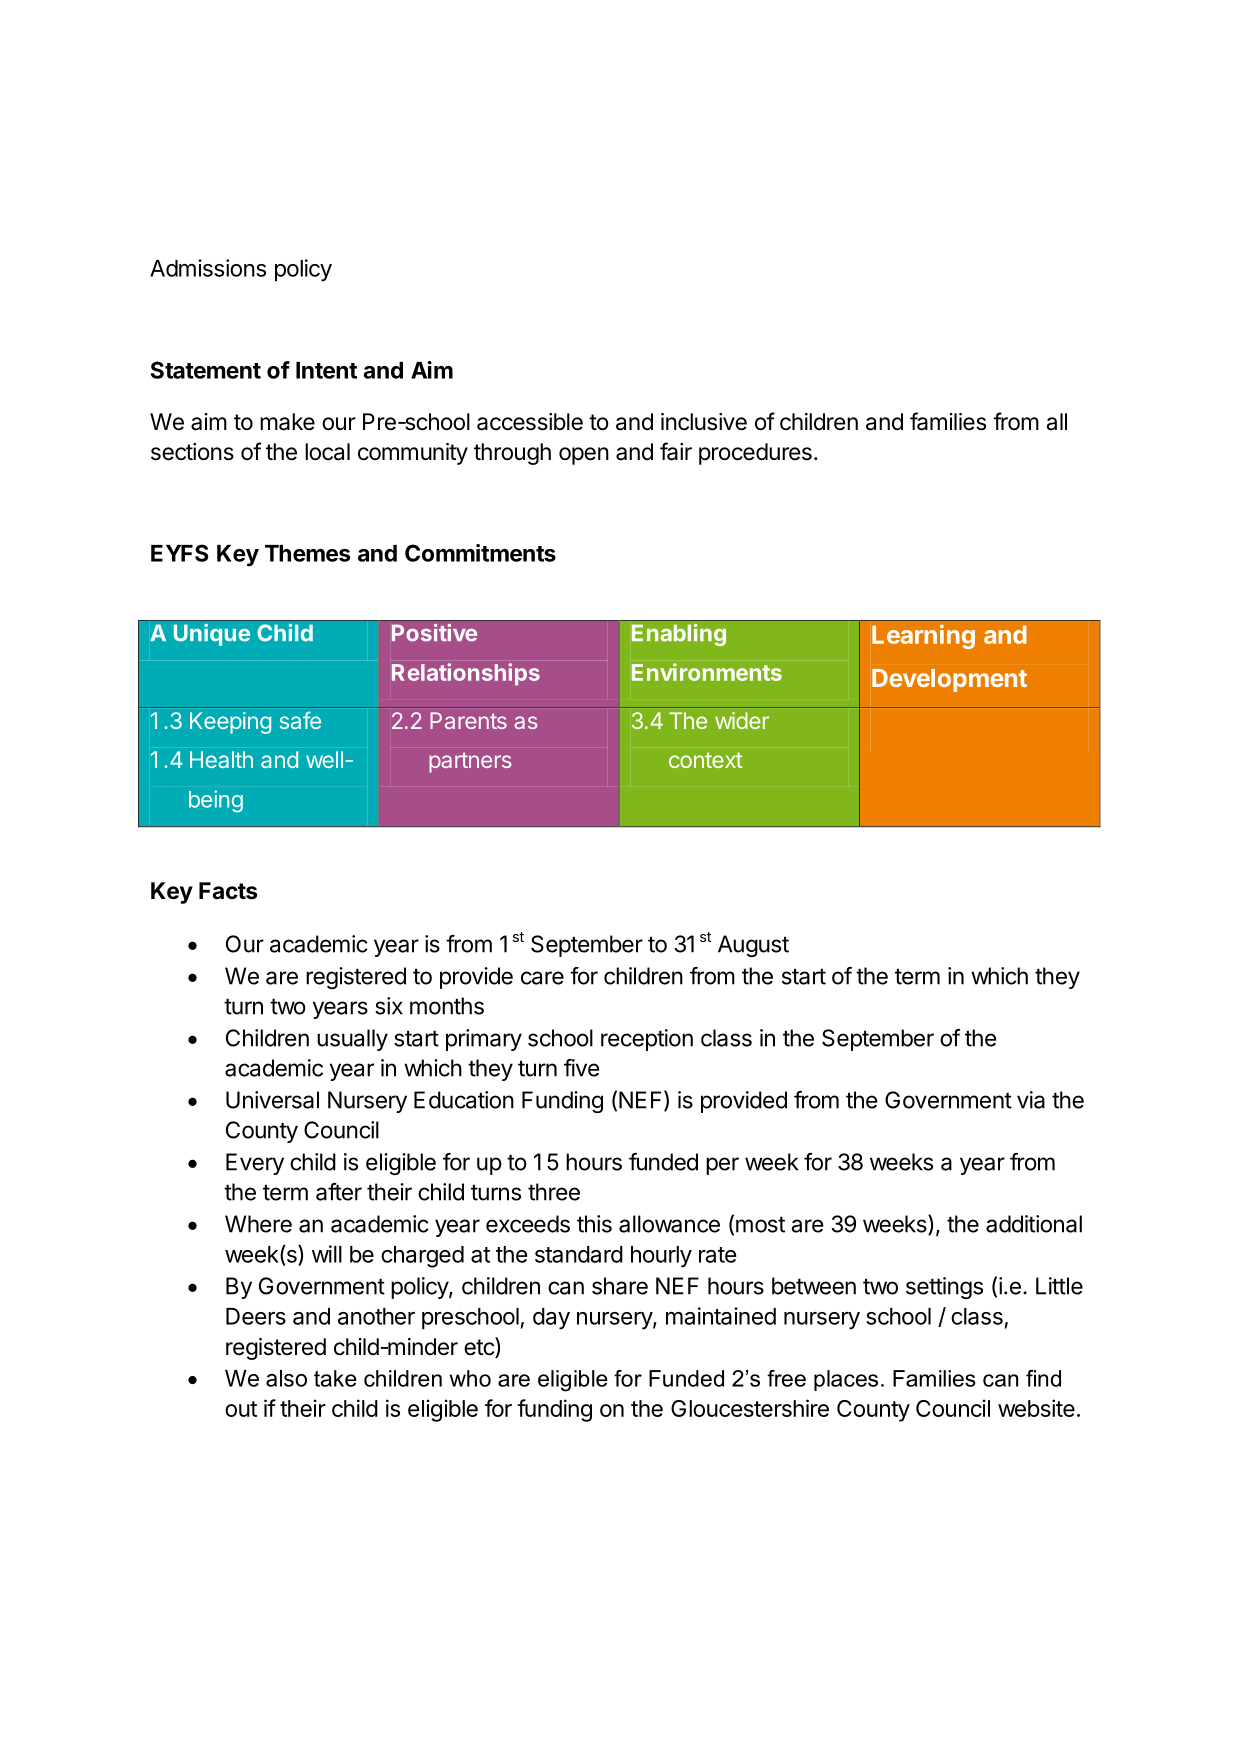  Describe the element at coordinates (551, 1319) in the screenshot. I see `day` at that location.
